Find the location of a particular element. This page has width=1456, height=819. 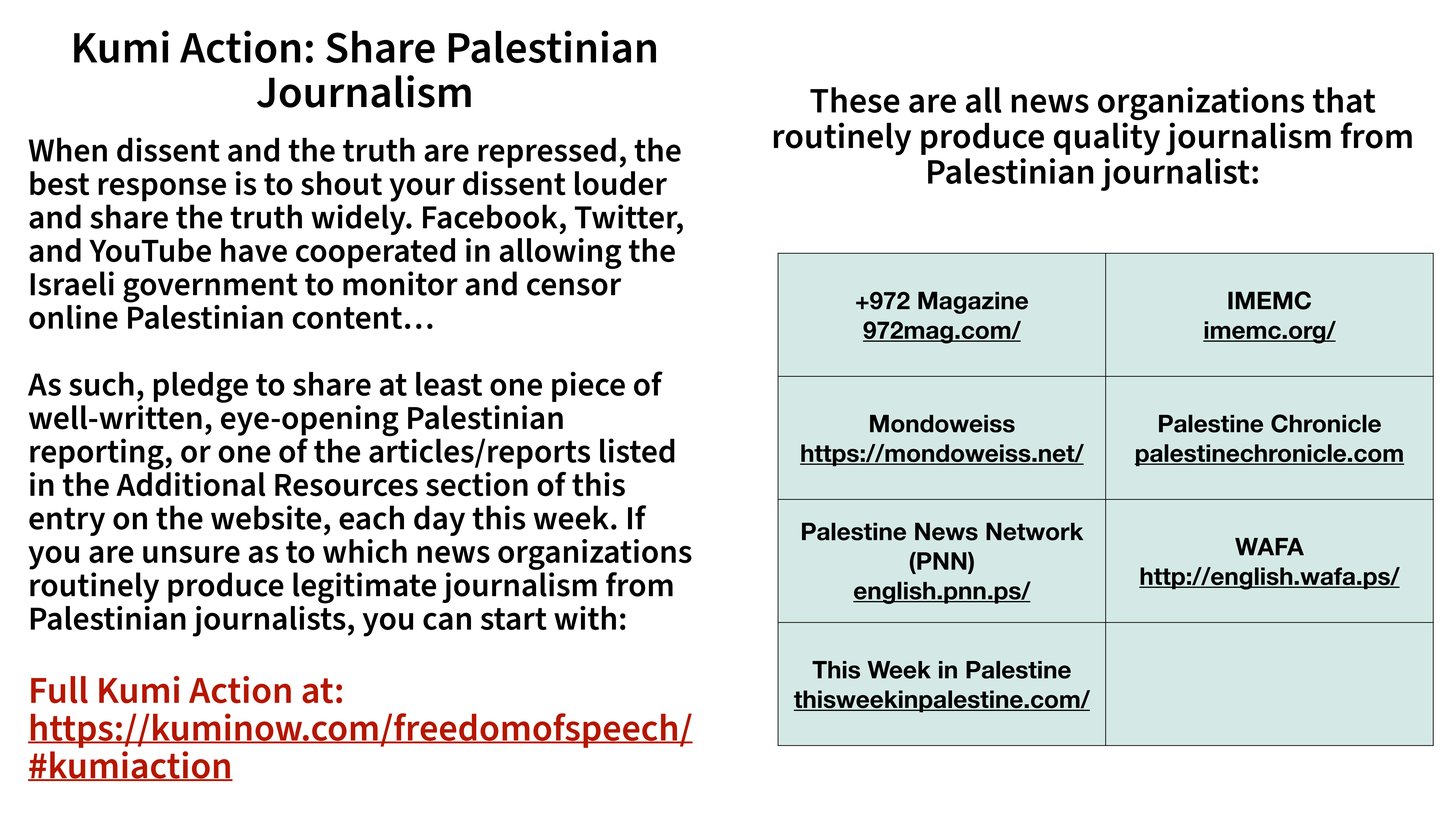

Additional is located at coordinates (190, 484).
